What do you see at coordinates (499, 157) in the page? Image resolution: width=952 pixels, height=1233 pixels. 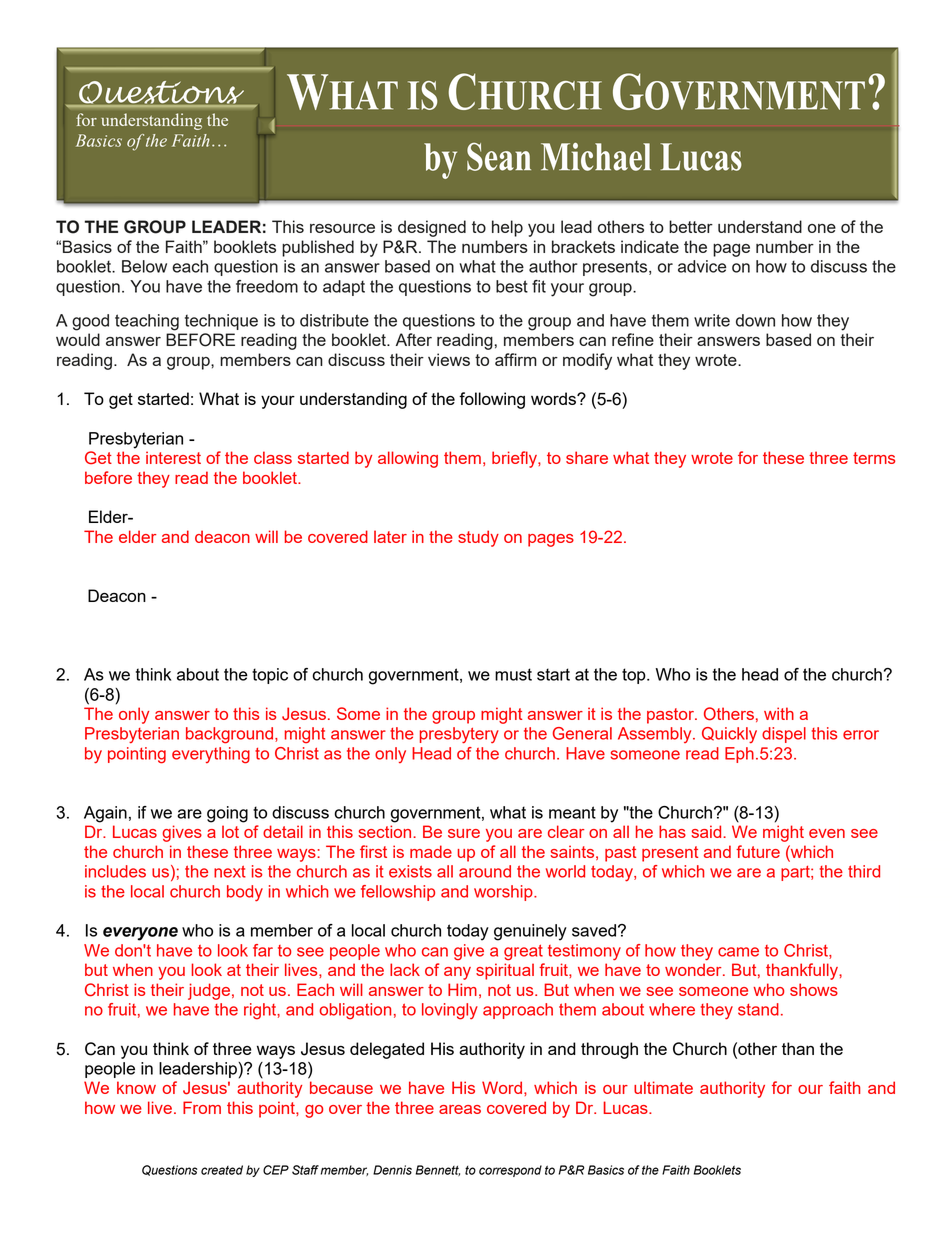 I see `Sean` at bounding box center [499, 157].
